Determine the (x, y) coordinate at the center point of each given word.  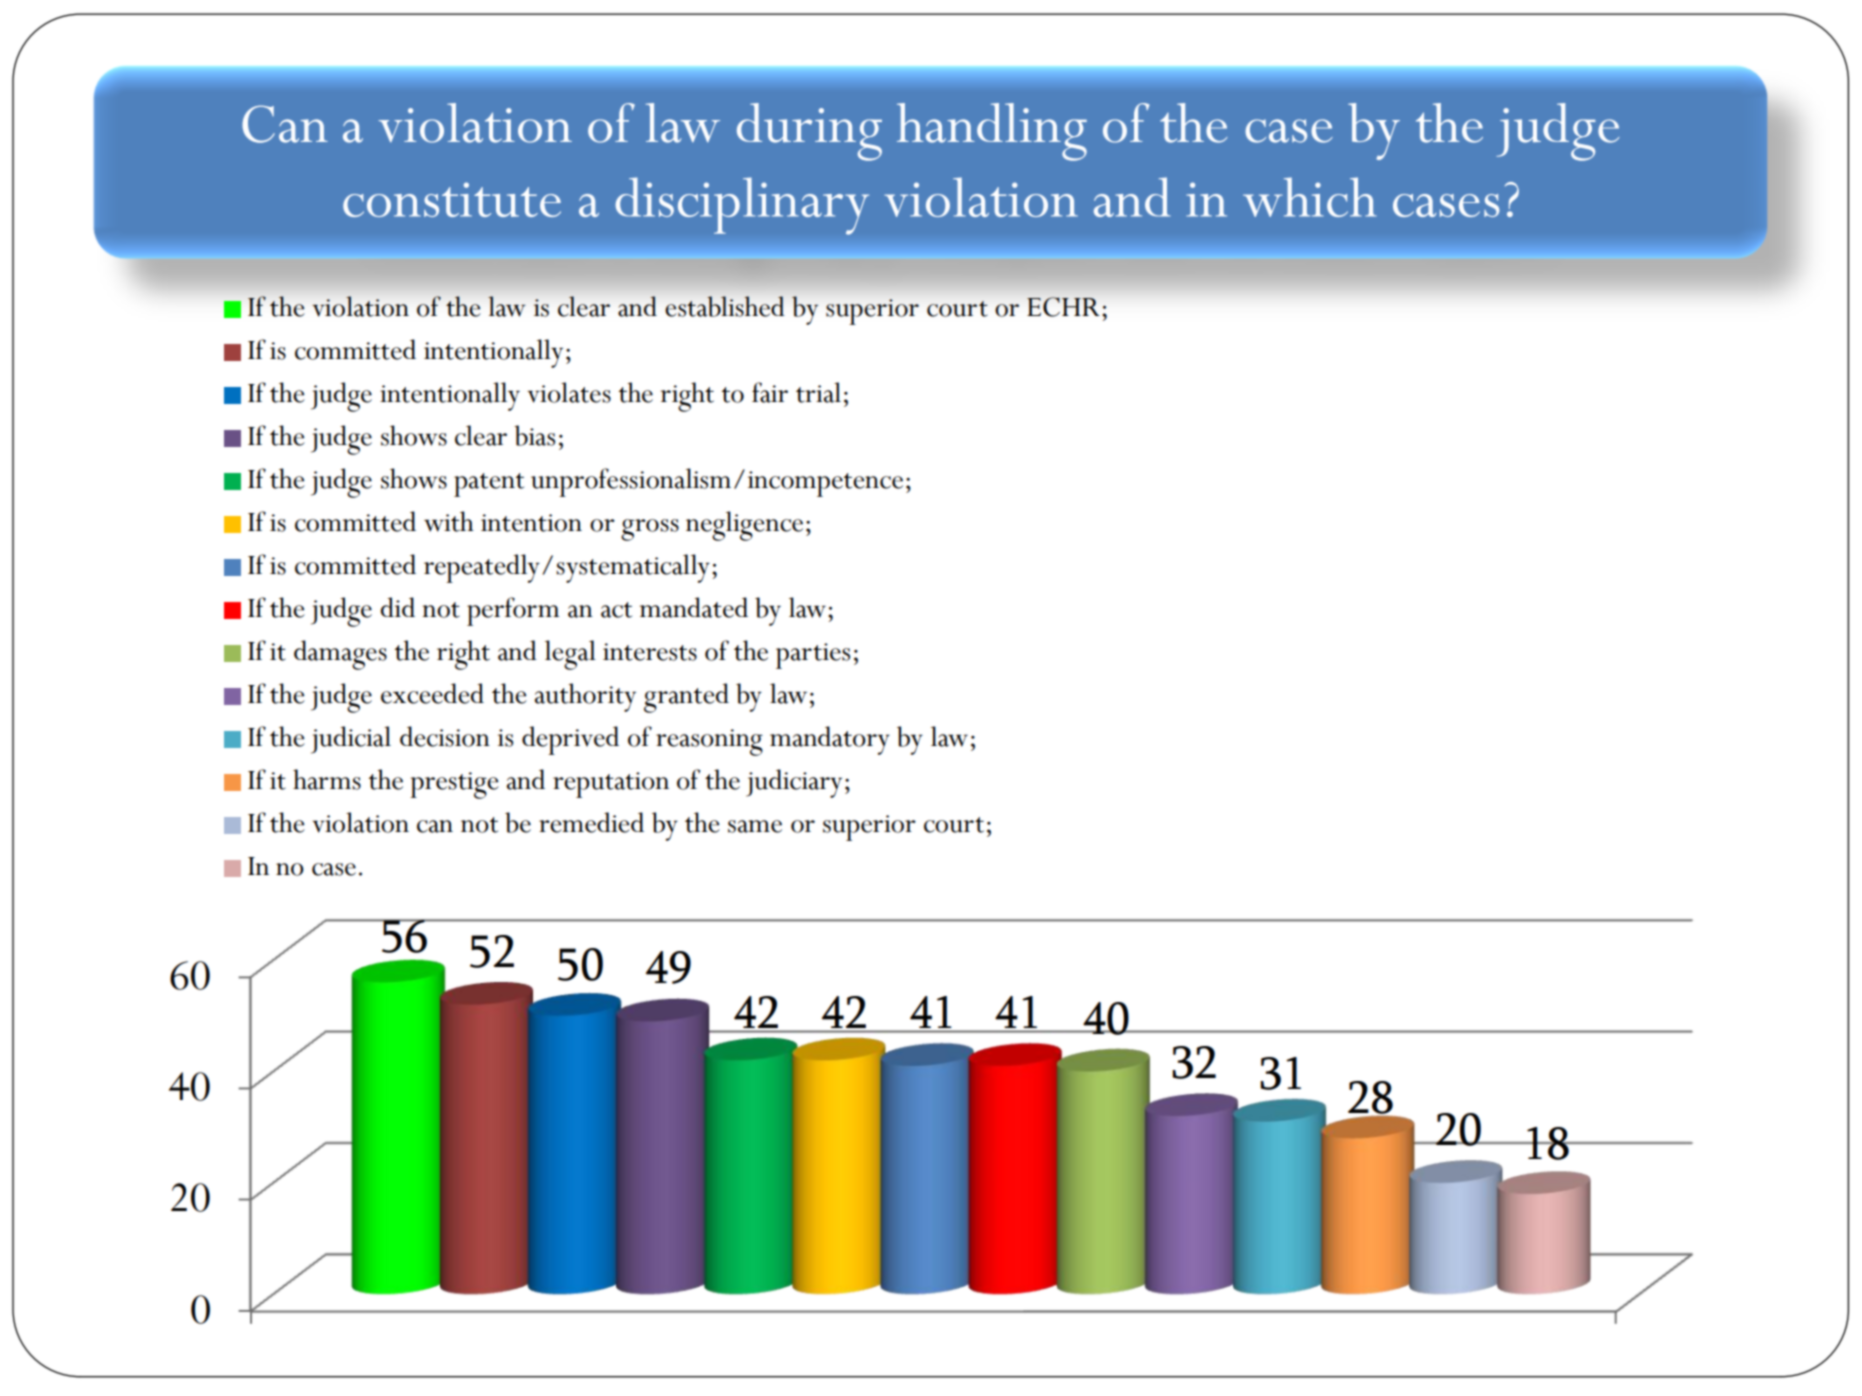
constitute (452, 199)
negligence (744, 526)
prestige (454, 785)
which (1310, 197)
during (809, 132)
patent (489, 485)
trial (818, 392)
